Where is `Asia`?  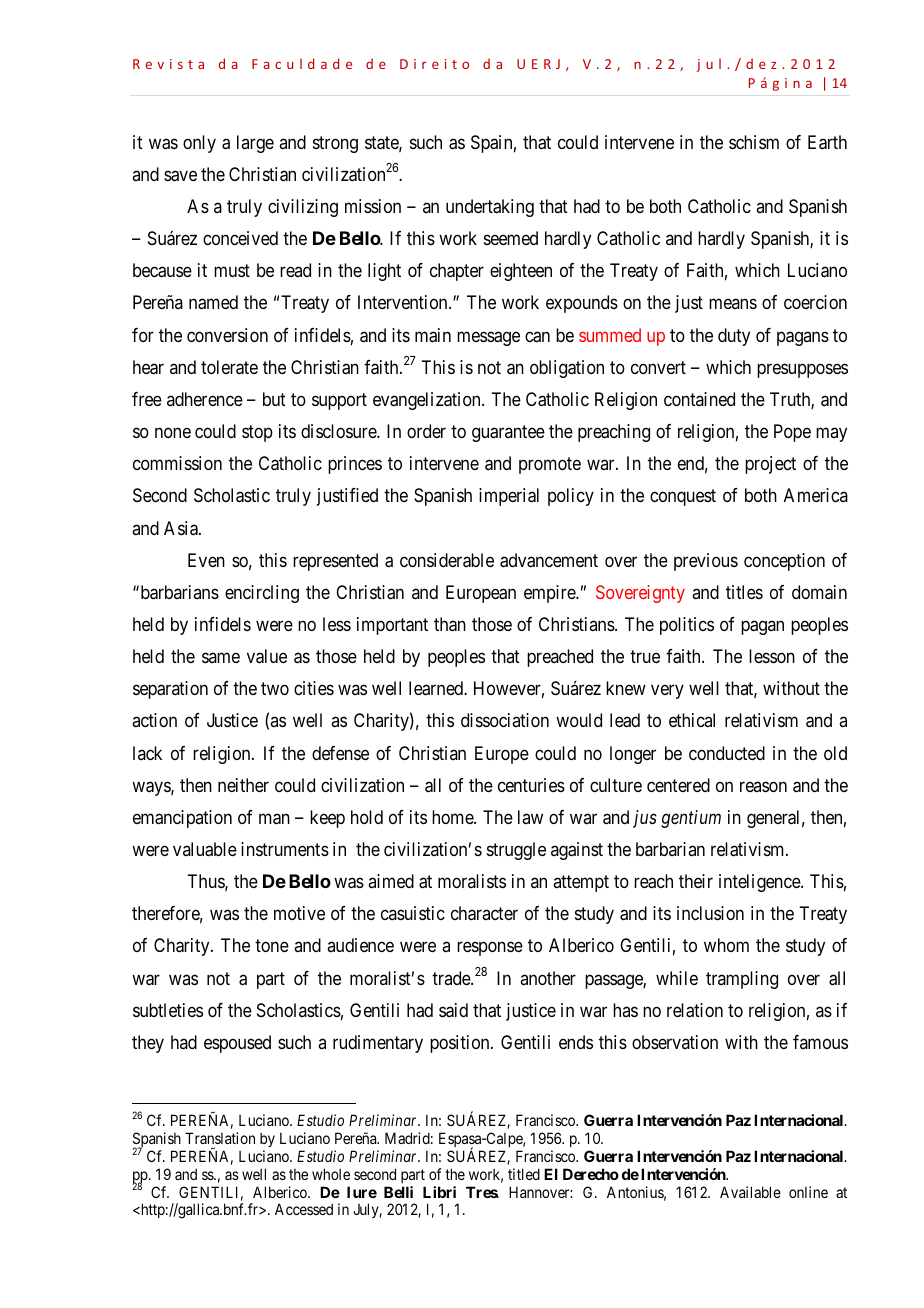 Asia is located at coordinates (182, 528).
